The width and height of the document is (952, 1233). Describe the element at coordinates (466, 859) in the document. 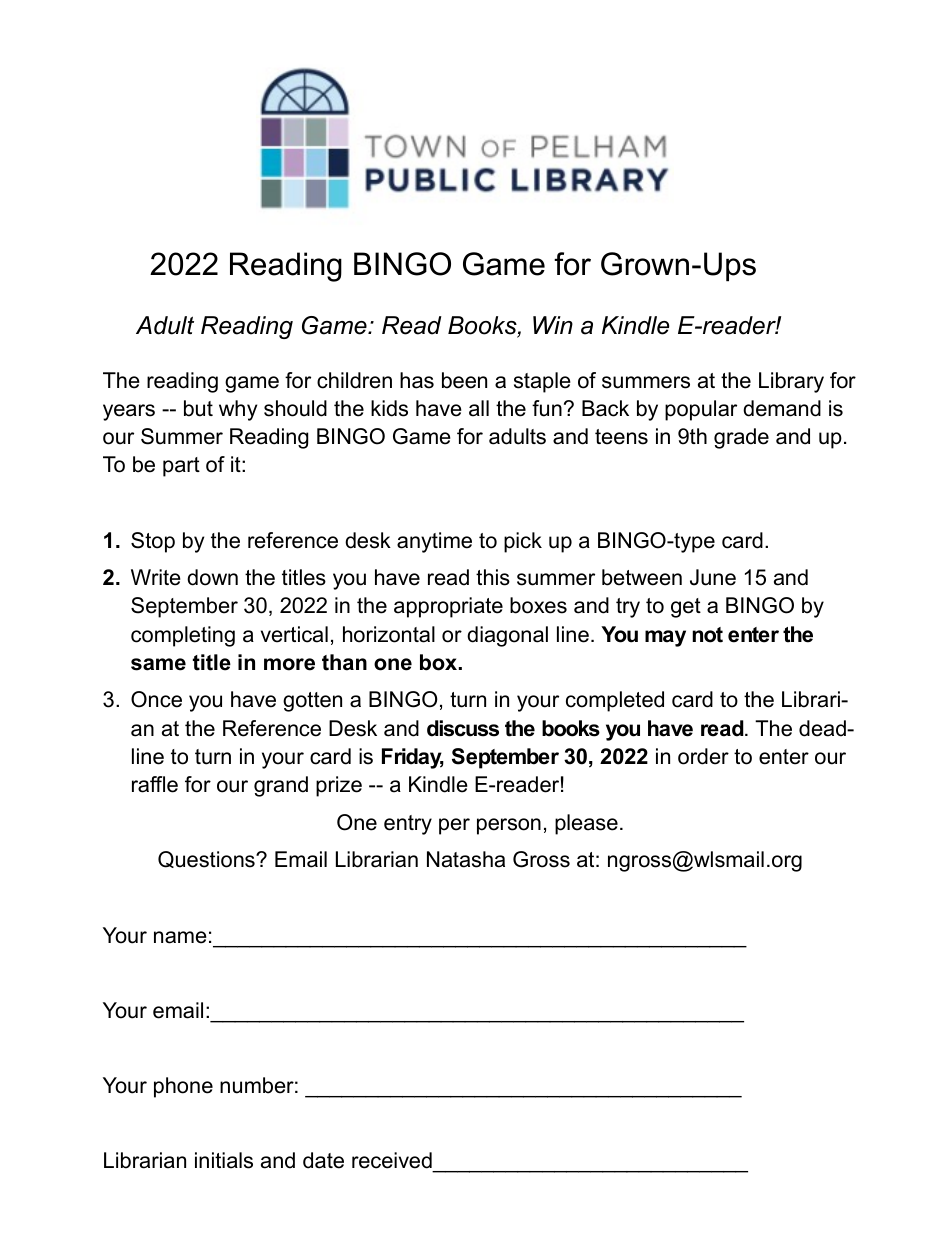

I see `Natasha` at that location.
